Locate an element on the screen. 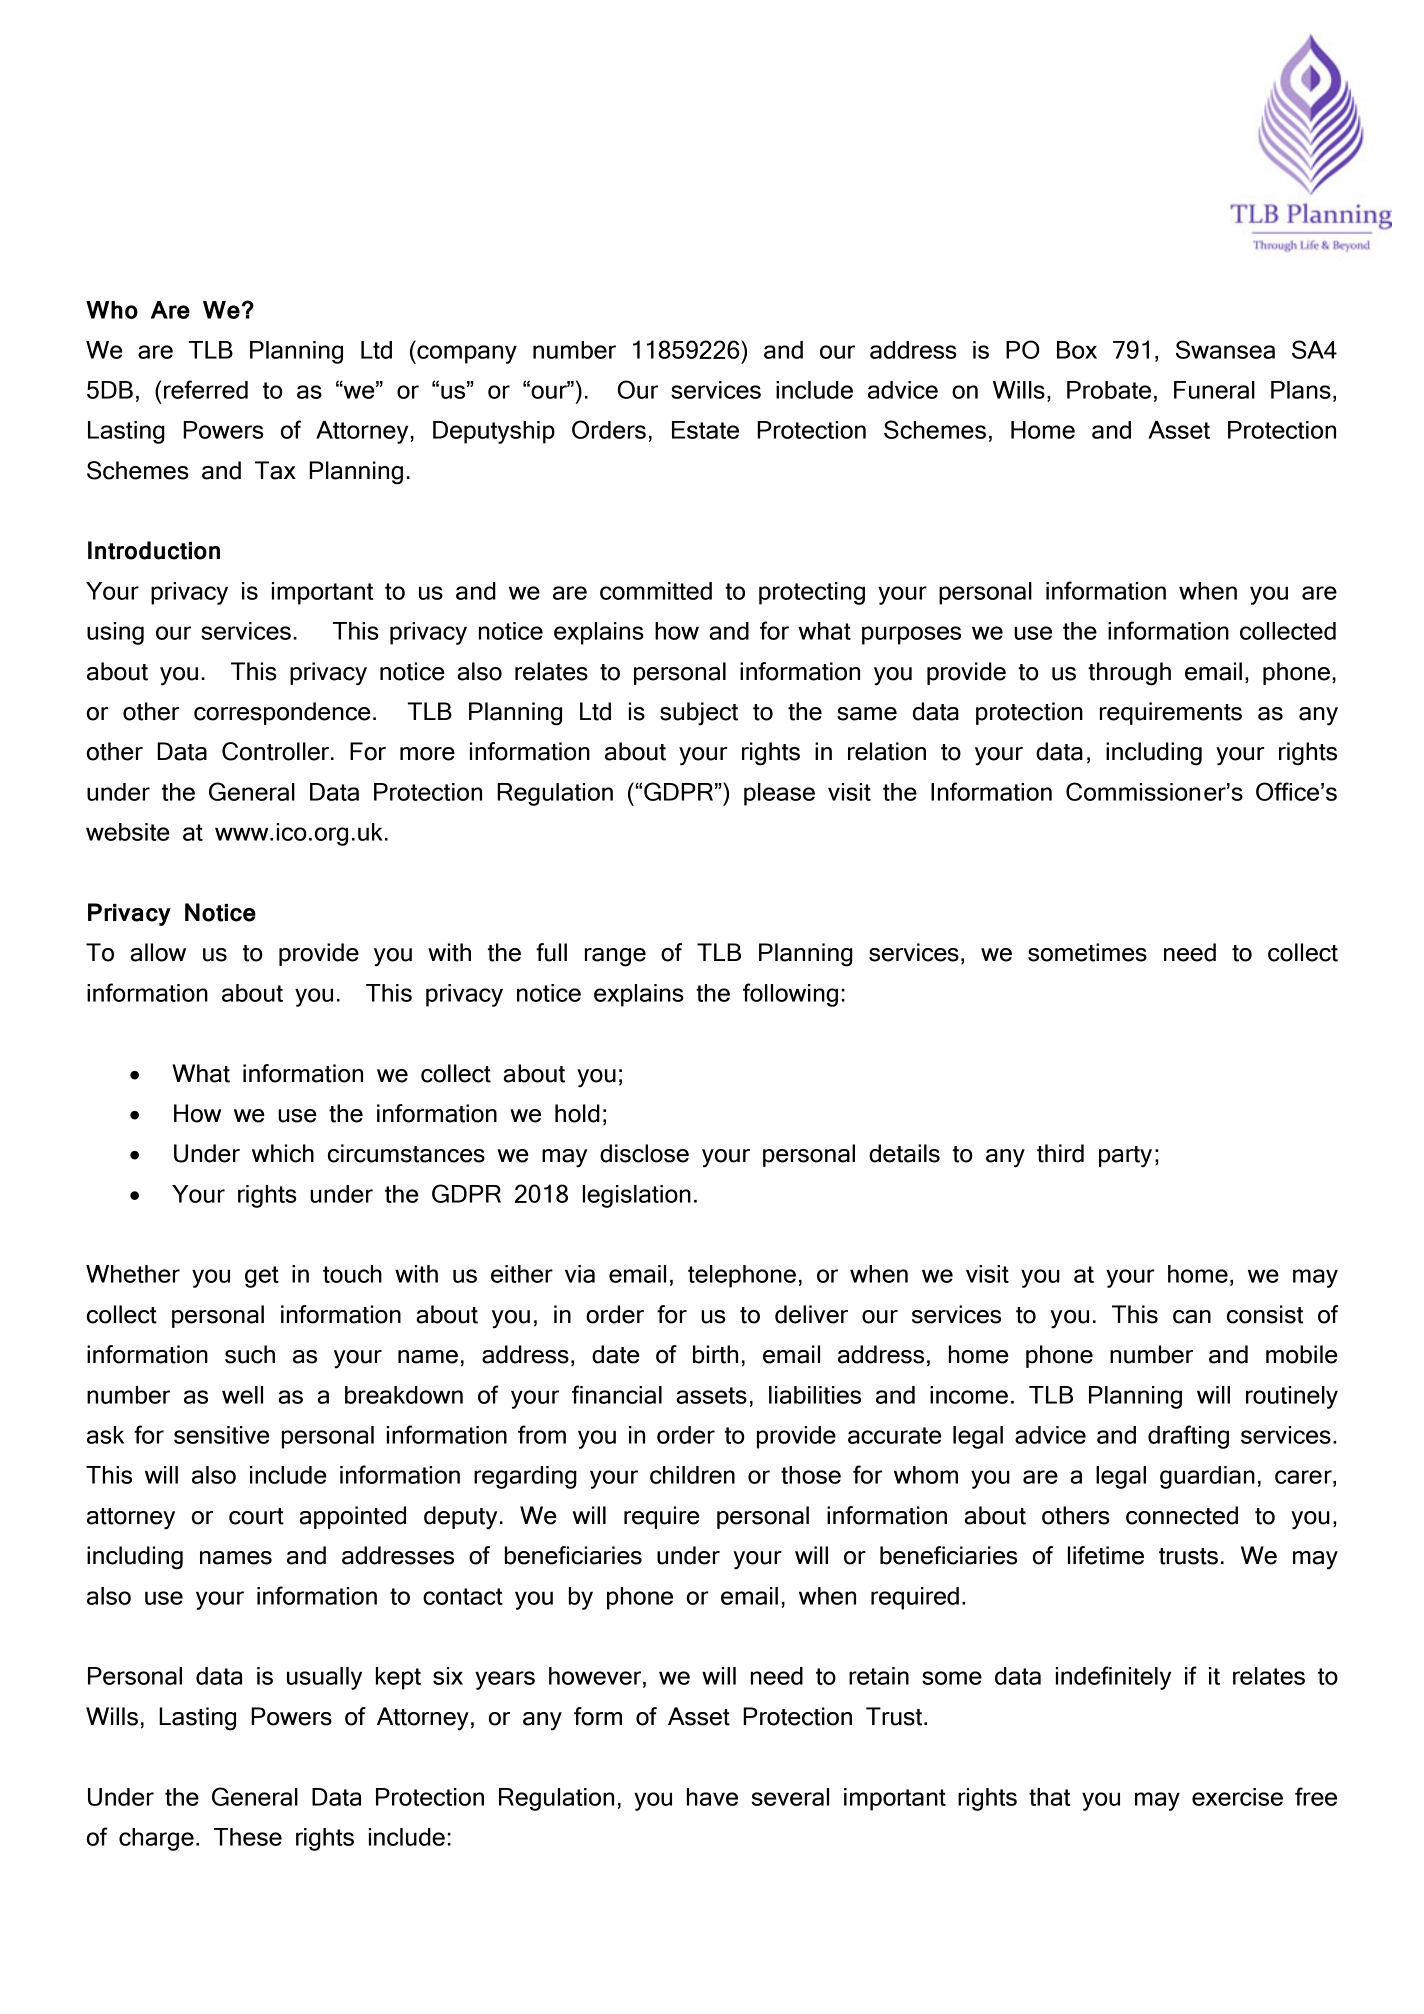  party is located at coordinates (1125, 1157).
